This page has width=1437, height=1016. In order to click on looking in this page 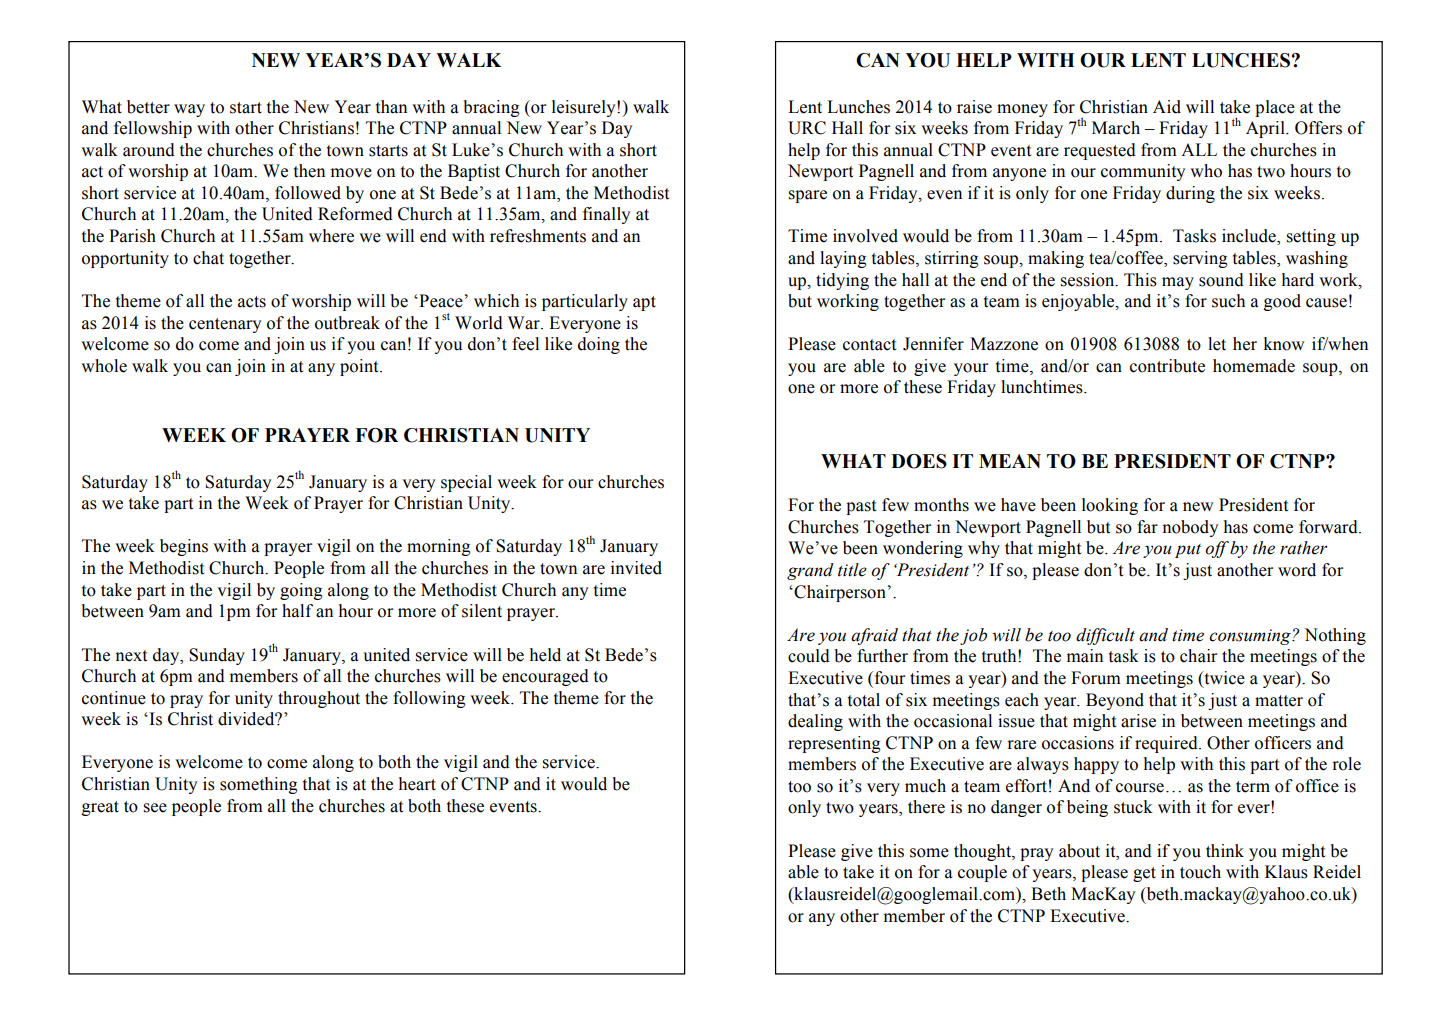, I will do `click(1110, 506)`.
